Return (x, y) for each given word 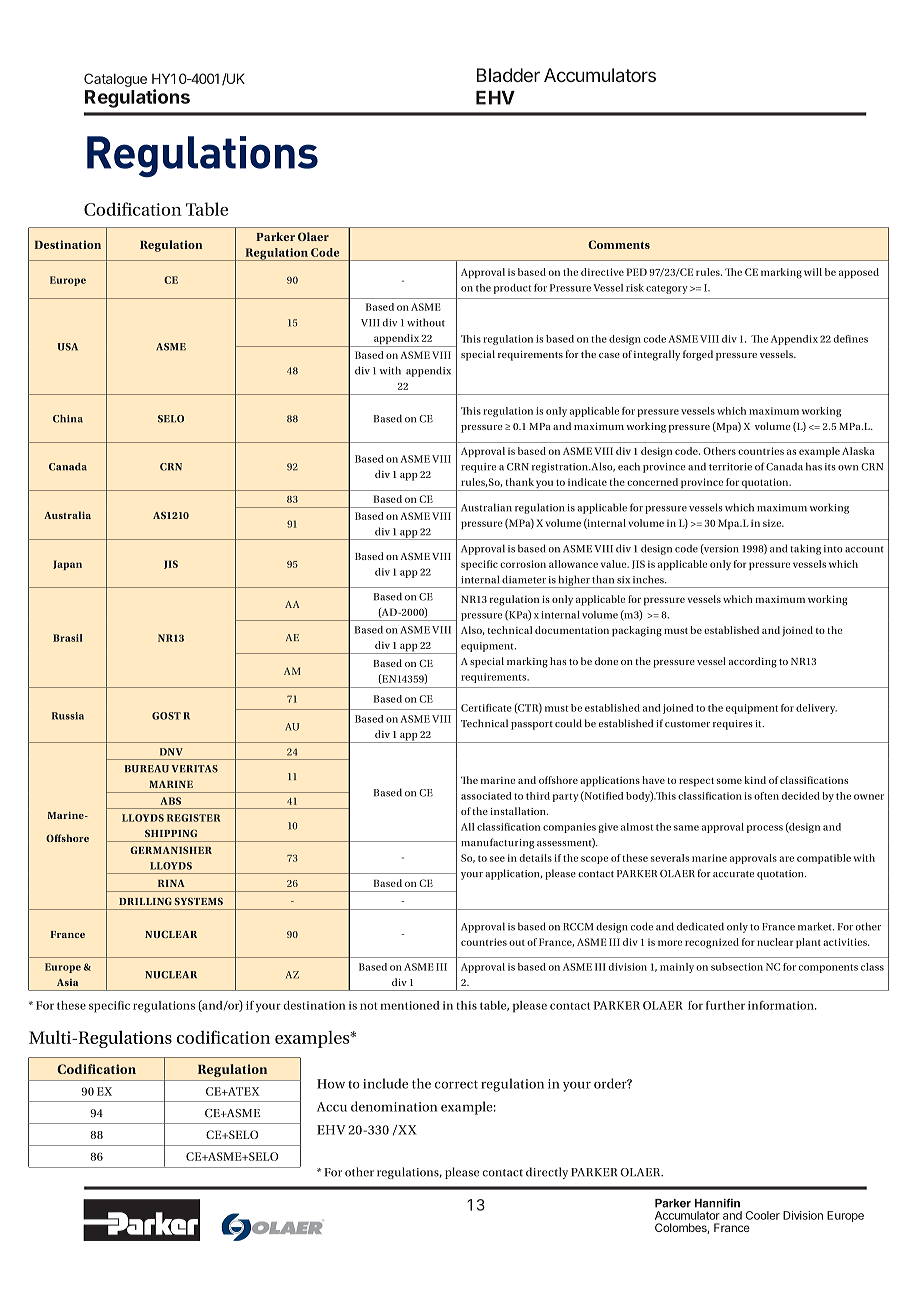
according (753, 662)
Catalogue (115, 80)
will (813, 272)
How (331, 1084)
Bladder (508, 75)
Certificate (486, 708)
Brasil (67, 638)
